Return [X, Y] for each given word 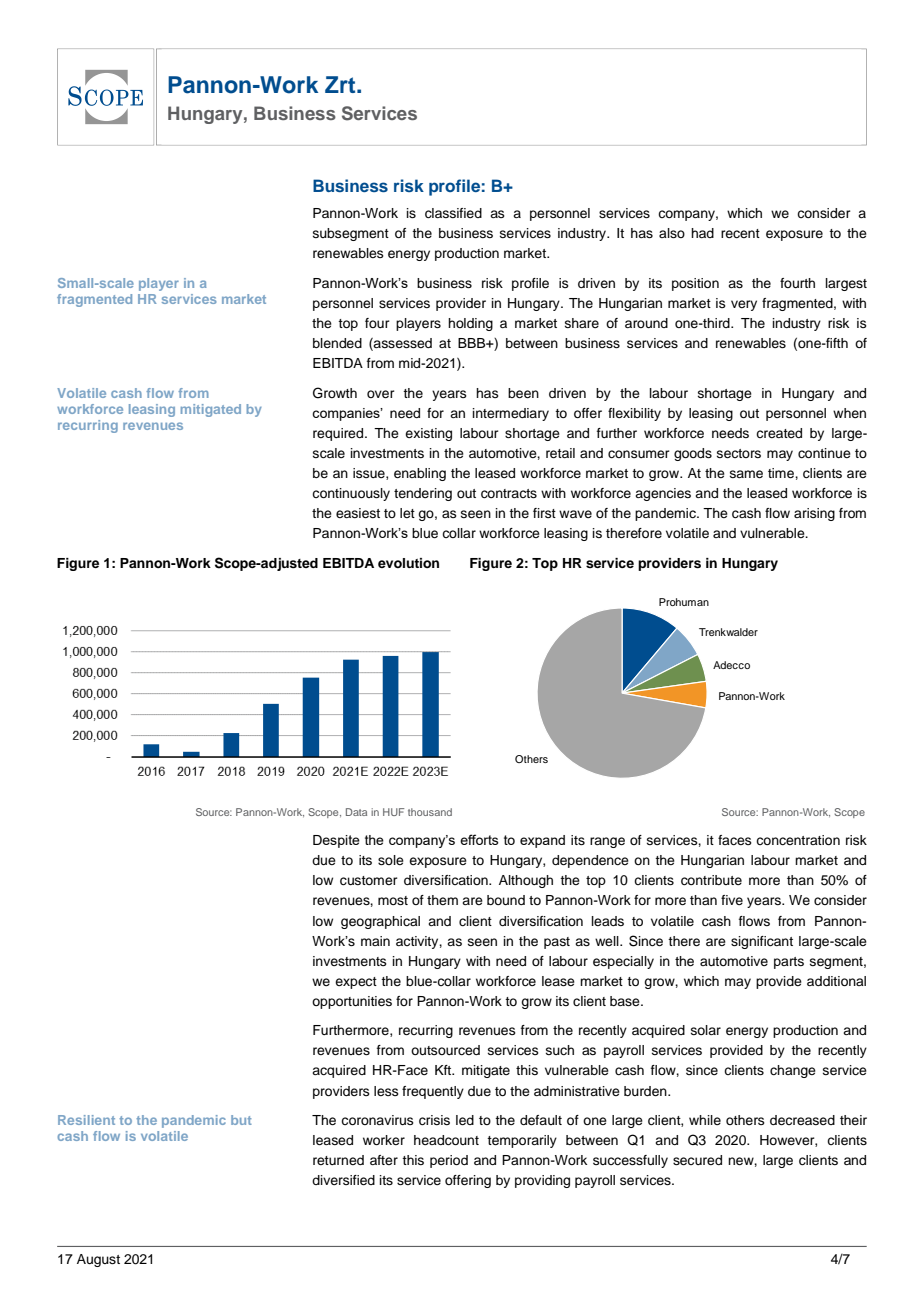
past [557, 943]
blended [337, 343]
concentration [798, 840]
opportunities [352, 1002]
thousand [430, 812]
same [746, 474]
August [98, 1260]
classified [453, 213]
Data [356, 812]
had [702, 233]
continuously [351, 494]
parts [789, 963]
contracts [509, 494]
